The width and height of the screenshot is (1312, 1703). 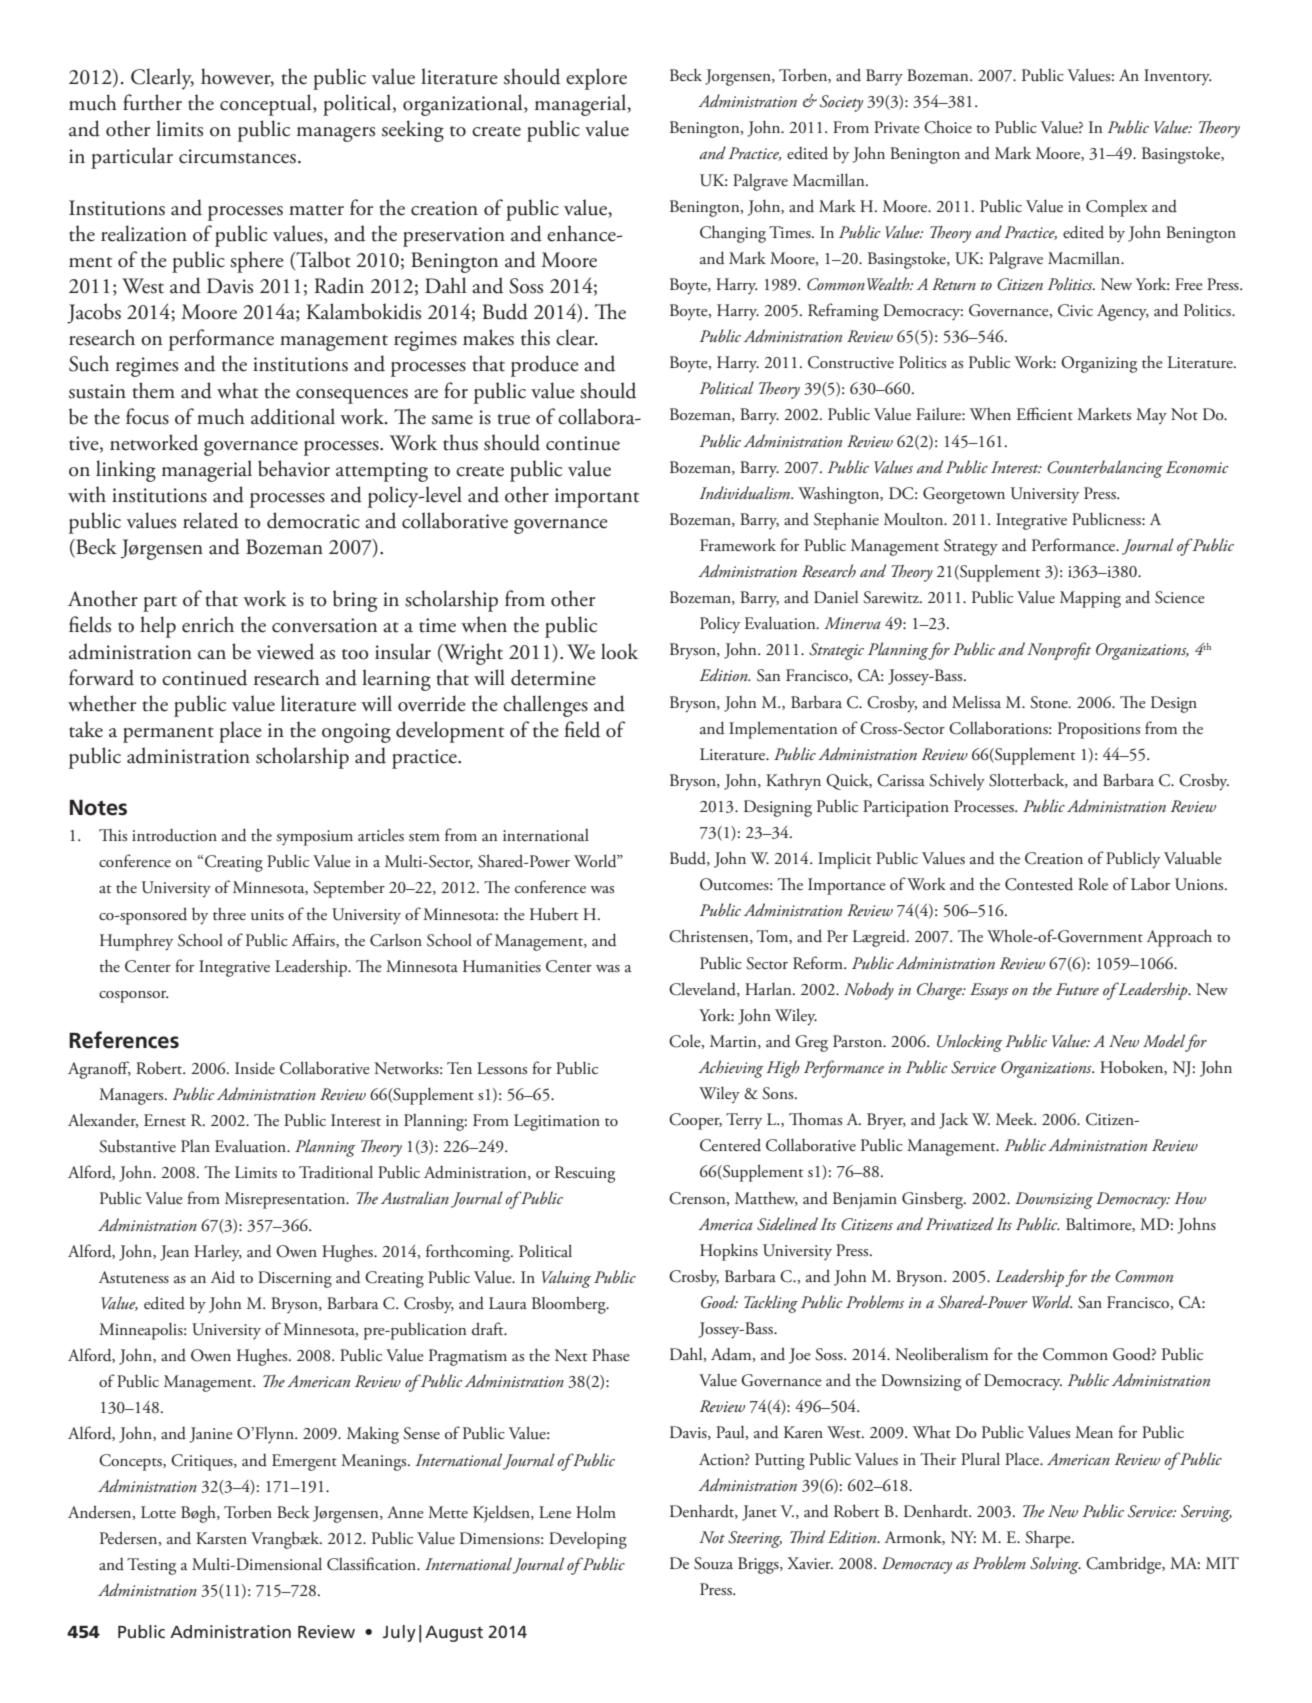 What do you see at coordinates (713, 1563) in the screenshot?
I see `Souza` at bounding box center [713, 1563].
